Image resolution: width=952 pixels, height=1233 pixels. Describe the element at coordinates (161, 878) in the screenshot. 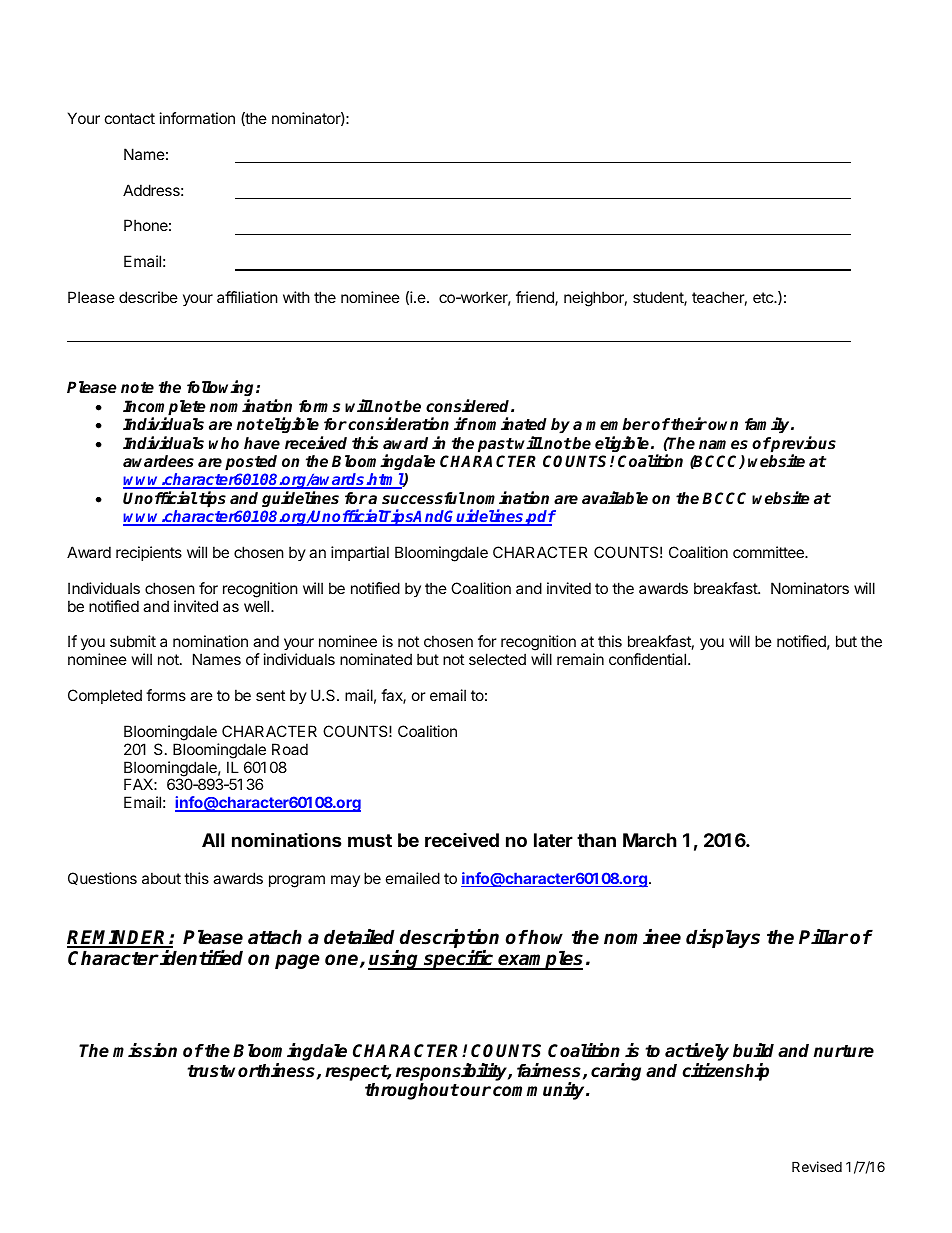

I see `about` at that location.
